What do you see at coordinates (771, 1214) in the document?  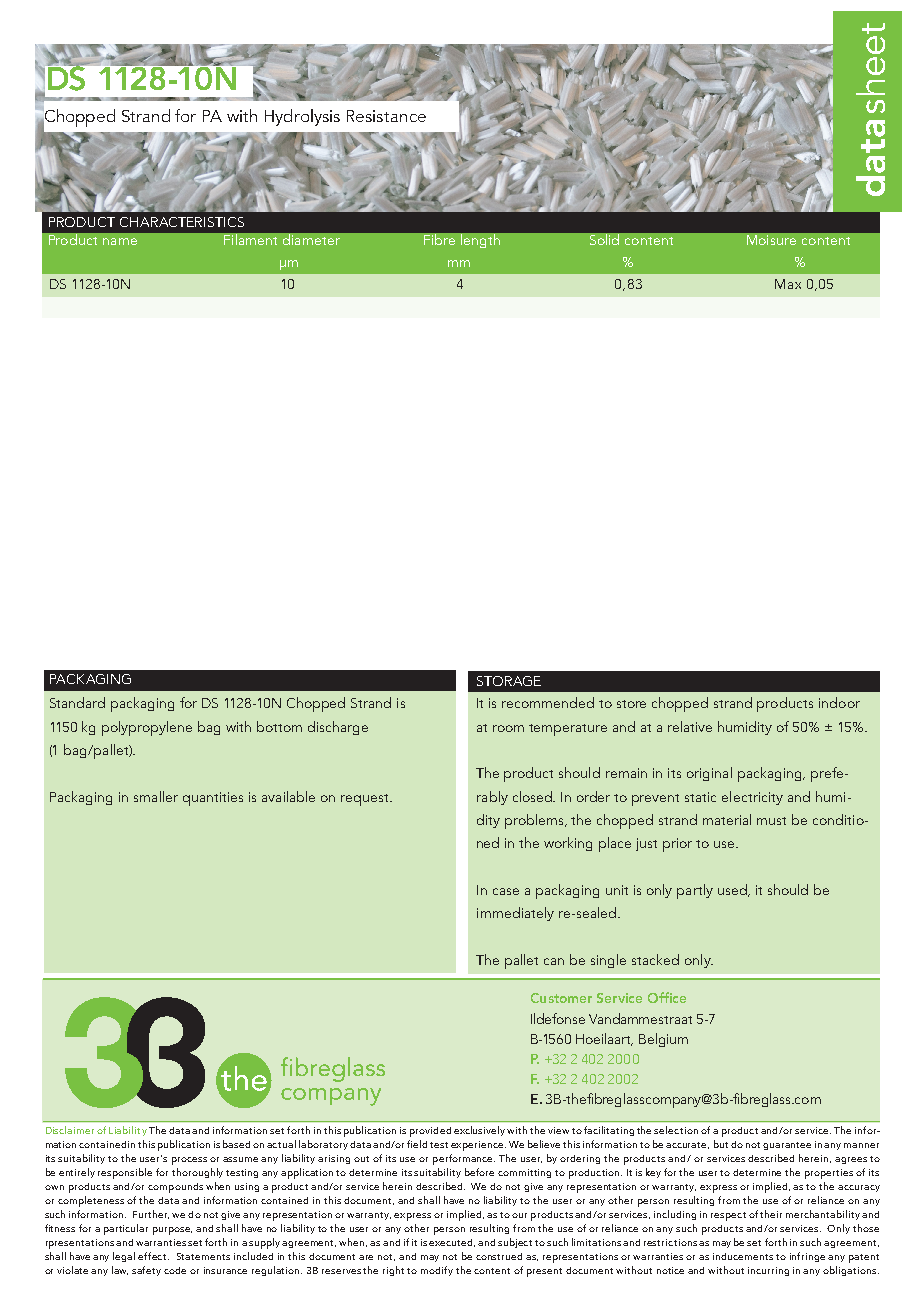 I see `their` at bounding box center [771, 1214].
